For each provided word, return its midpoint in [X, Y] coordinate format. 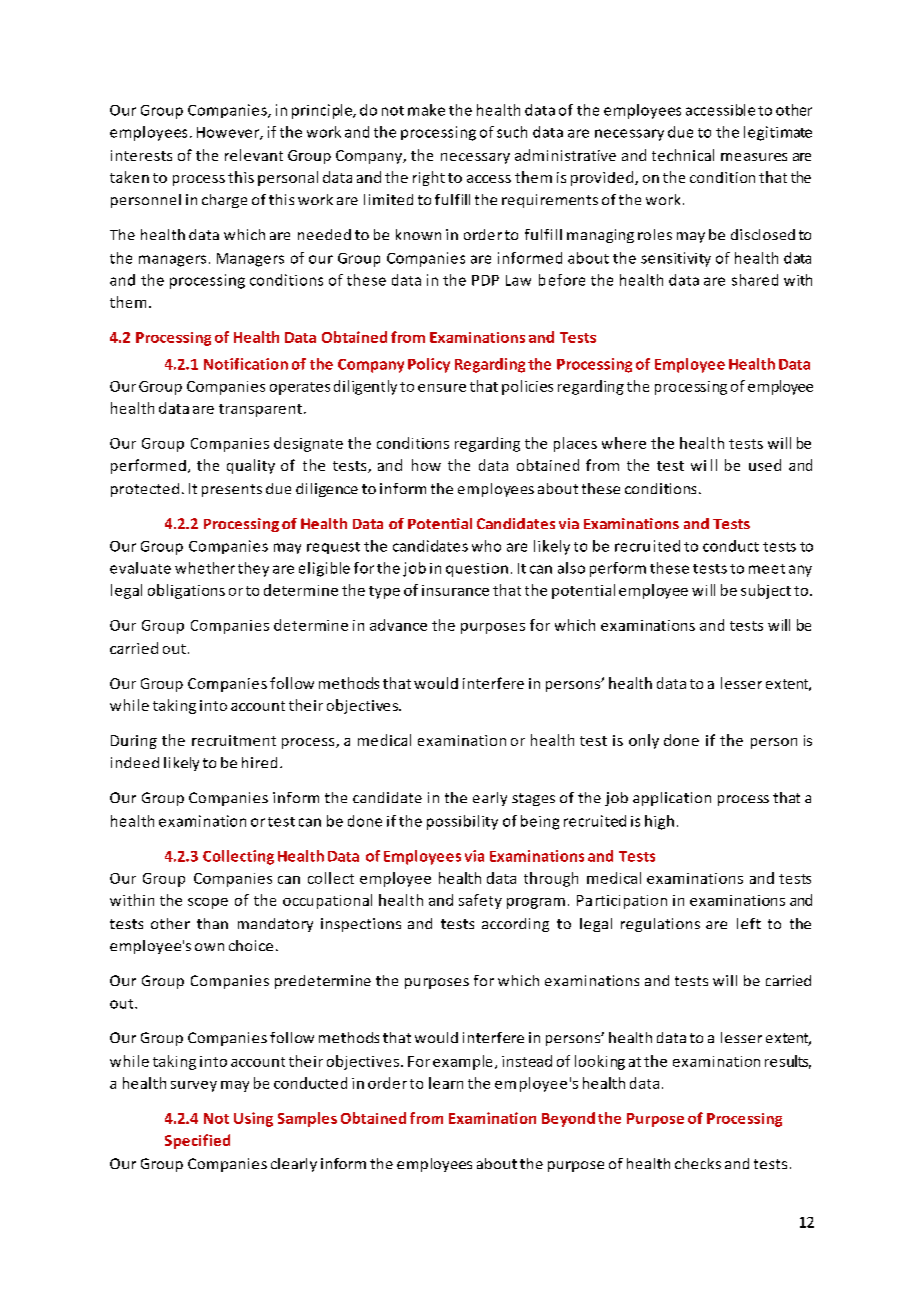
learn [446, 1083]
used [765, 465]
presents [232, 490]
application [672, 799]
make [426, 110]
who [486, 546]
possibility [462, 822]
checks [698, 1163]
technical [683, 155]
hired [259, 762]
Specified [197, 1141]
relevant [254, 155]
